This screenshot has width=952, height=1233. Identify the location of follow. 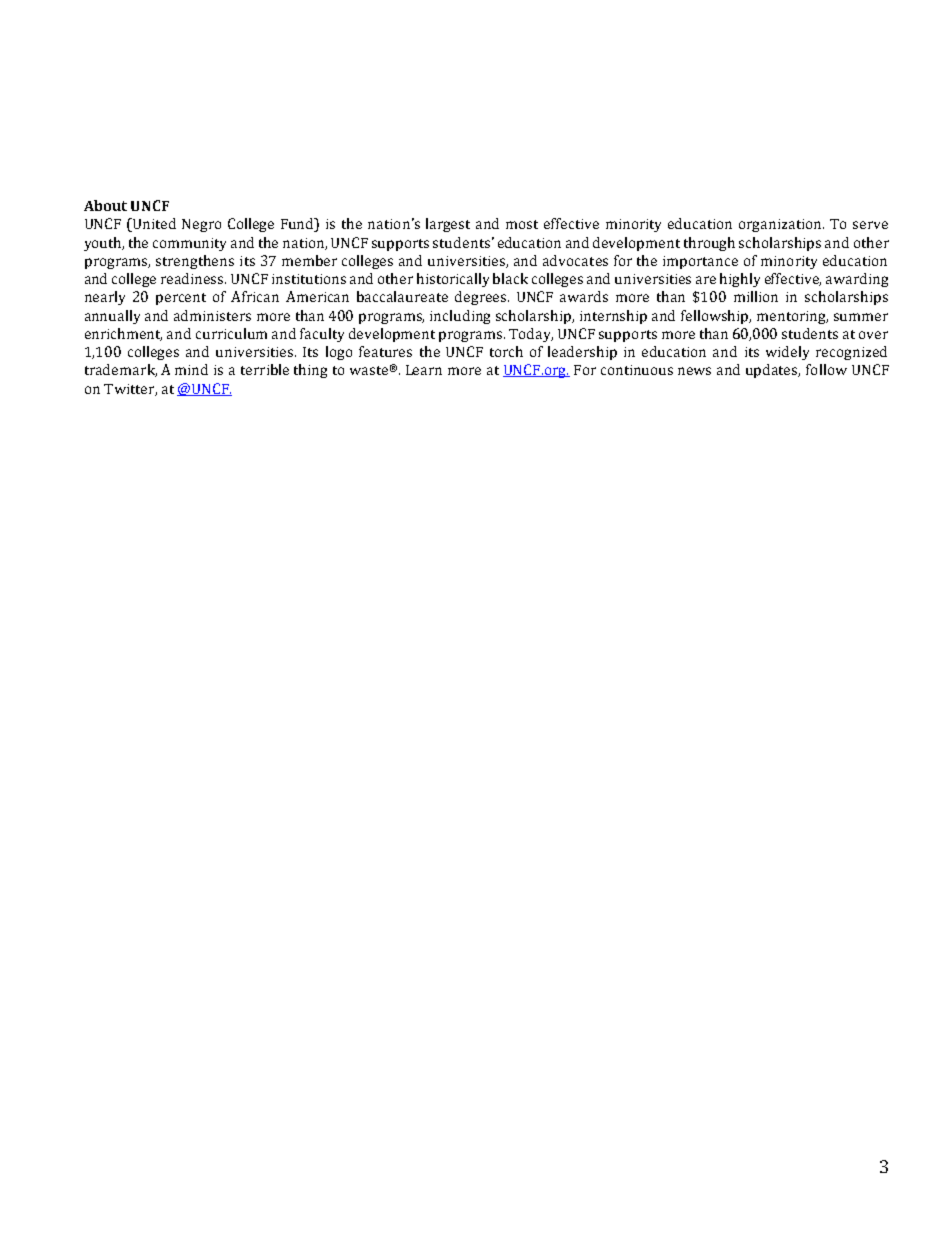
(826, 369).
